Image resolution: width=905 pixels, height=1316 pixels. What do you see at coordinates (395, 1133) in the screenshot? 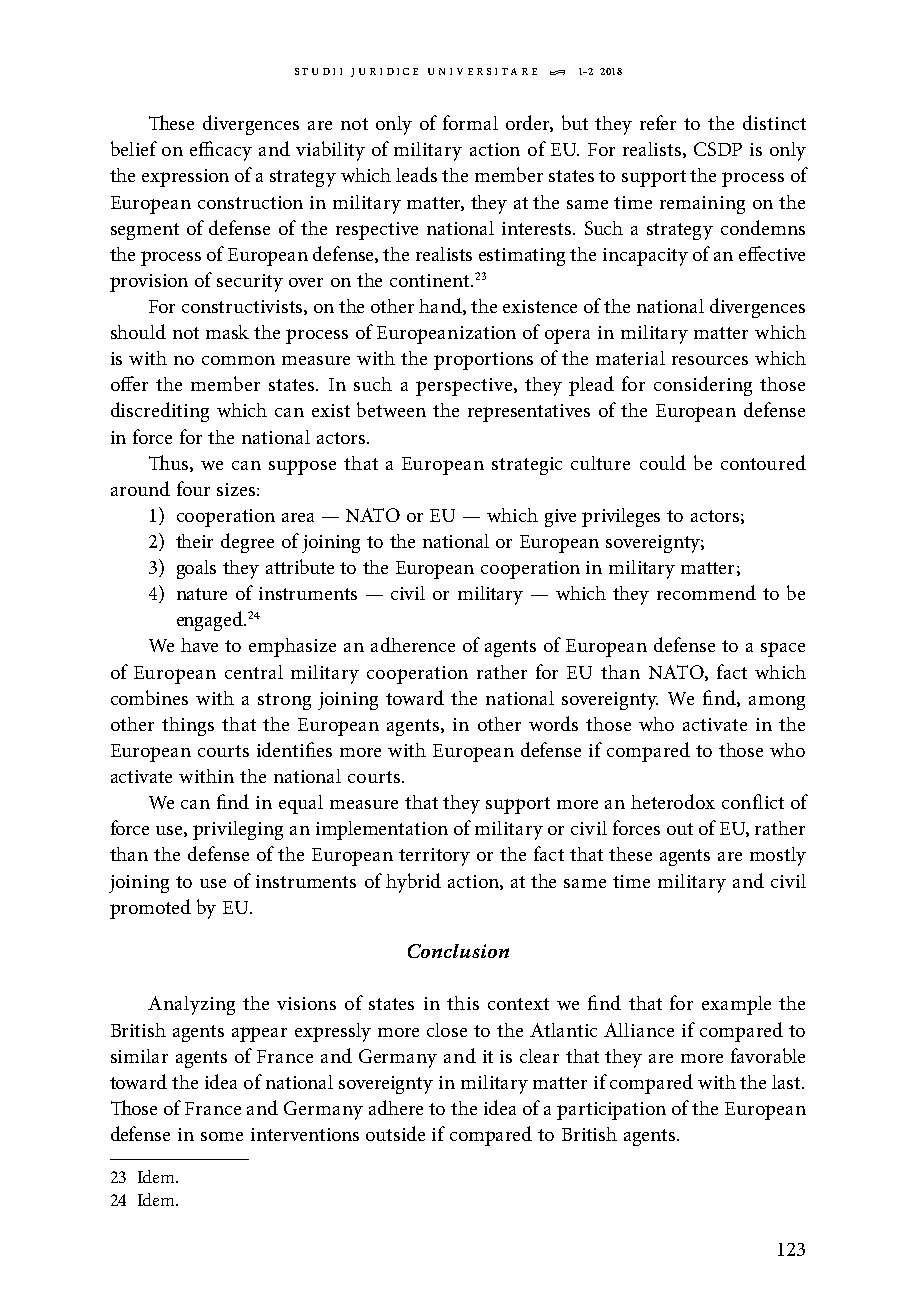
I see `outside` at bounding box center [395, 1133].
